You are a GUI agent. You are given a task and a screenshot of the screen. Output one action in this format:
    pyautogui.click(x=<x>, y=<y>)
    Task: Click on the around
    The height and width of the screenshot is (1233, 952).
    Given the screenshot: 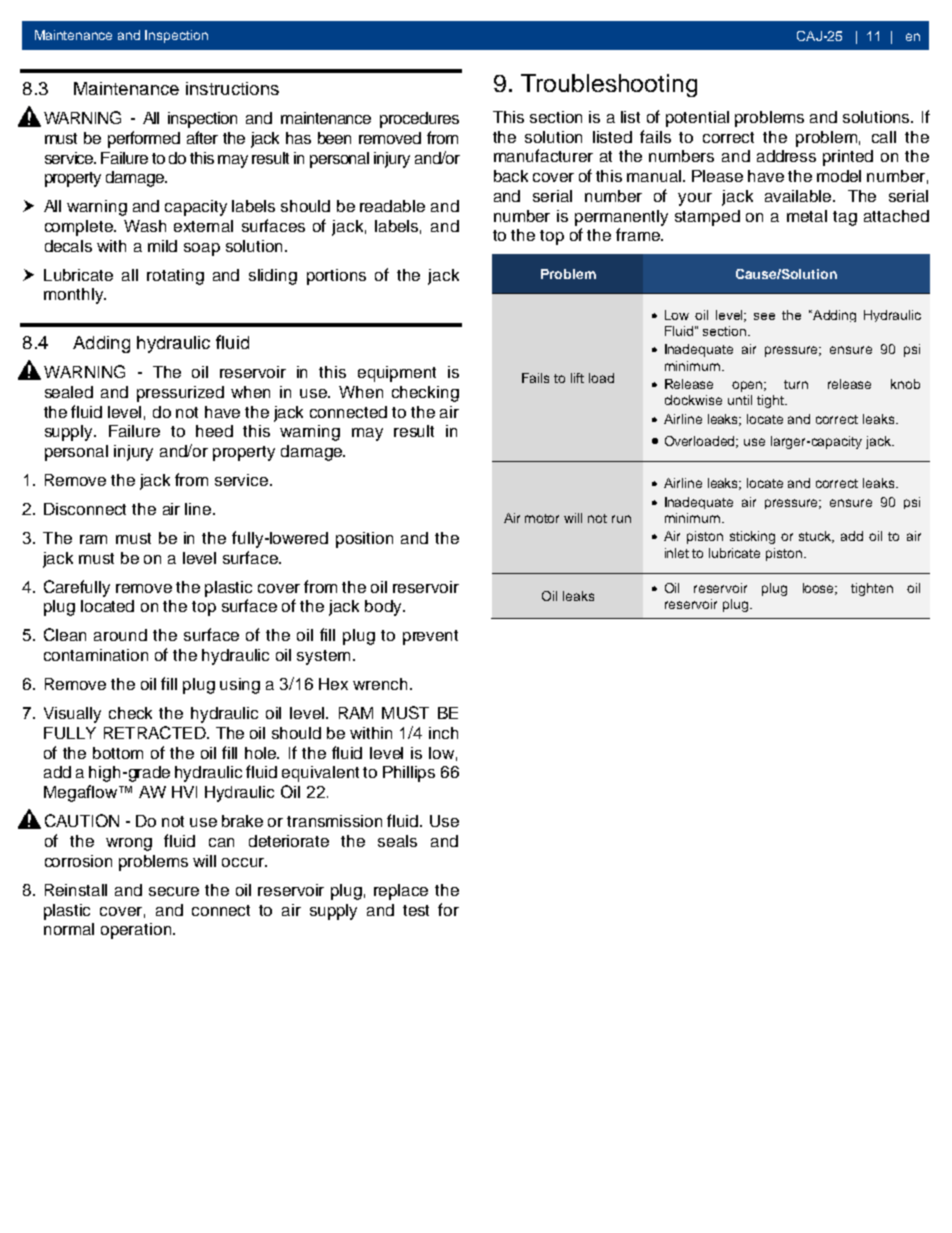 What is the action you would take?
    pyautogui.click(x=120, y=635)
